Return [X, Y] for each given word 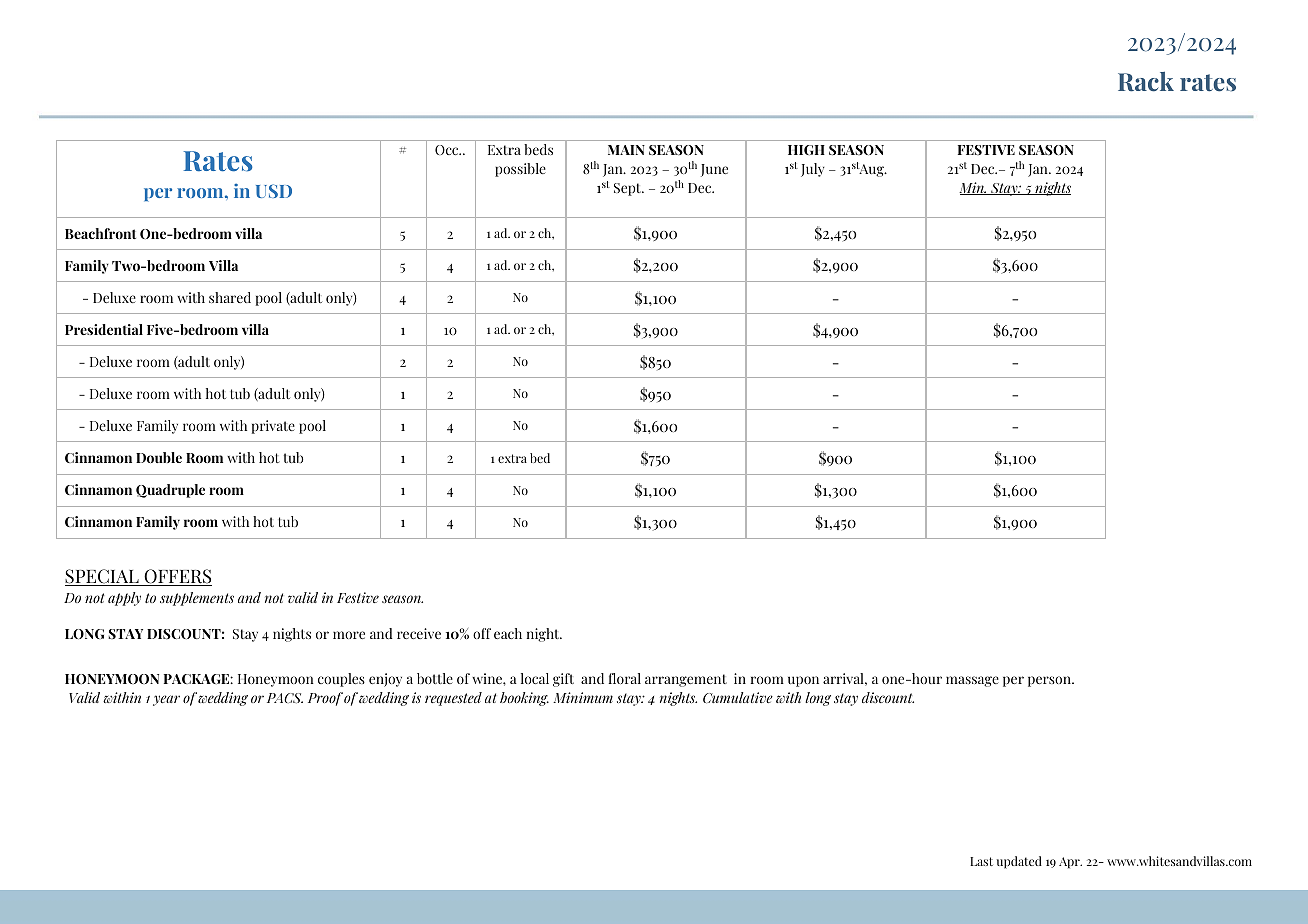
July [812, 170]
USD [274, 191]
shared [230, 297]
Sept [629, 189]
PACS [285, 698]
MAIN [626, 150]
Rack [1146, 81]
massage [972, 681]
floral [625, 678]
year [166, 700]
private [273, 427]
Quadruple [170, 491]
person [1050, 681]
